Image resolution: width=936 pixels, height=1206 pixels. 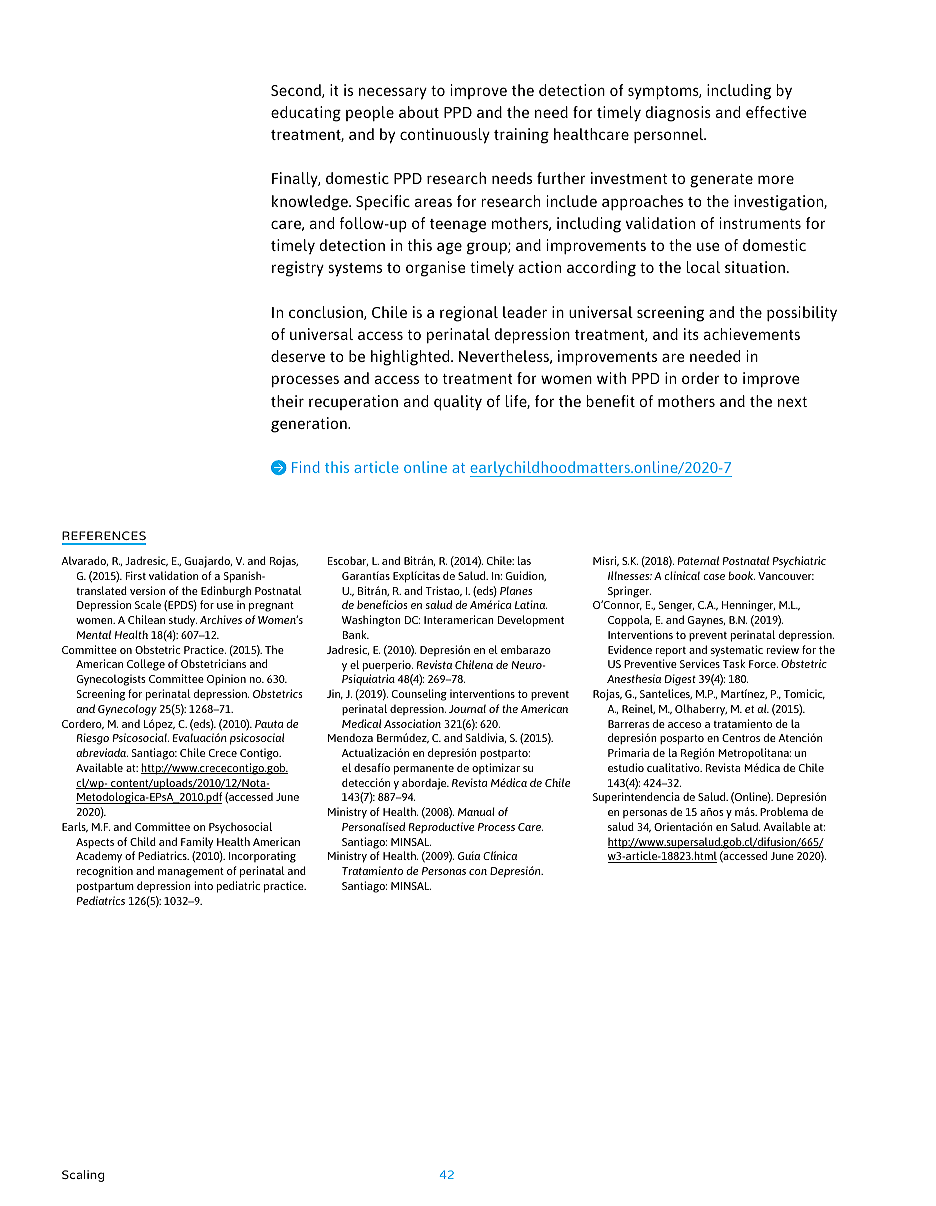 I want to click on beneficios, so click(x=382, y=604).
